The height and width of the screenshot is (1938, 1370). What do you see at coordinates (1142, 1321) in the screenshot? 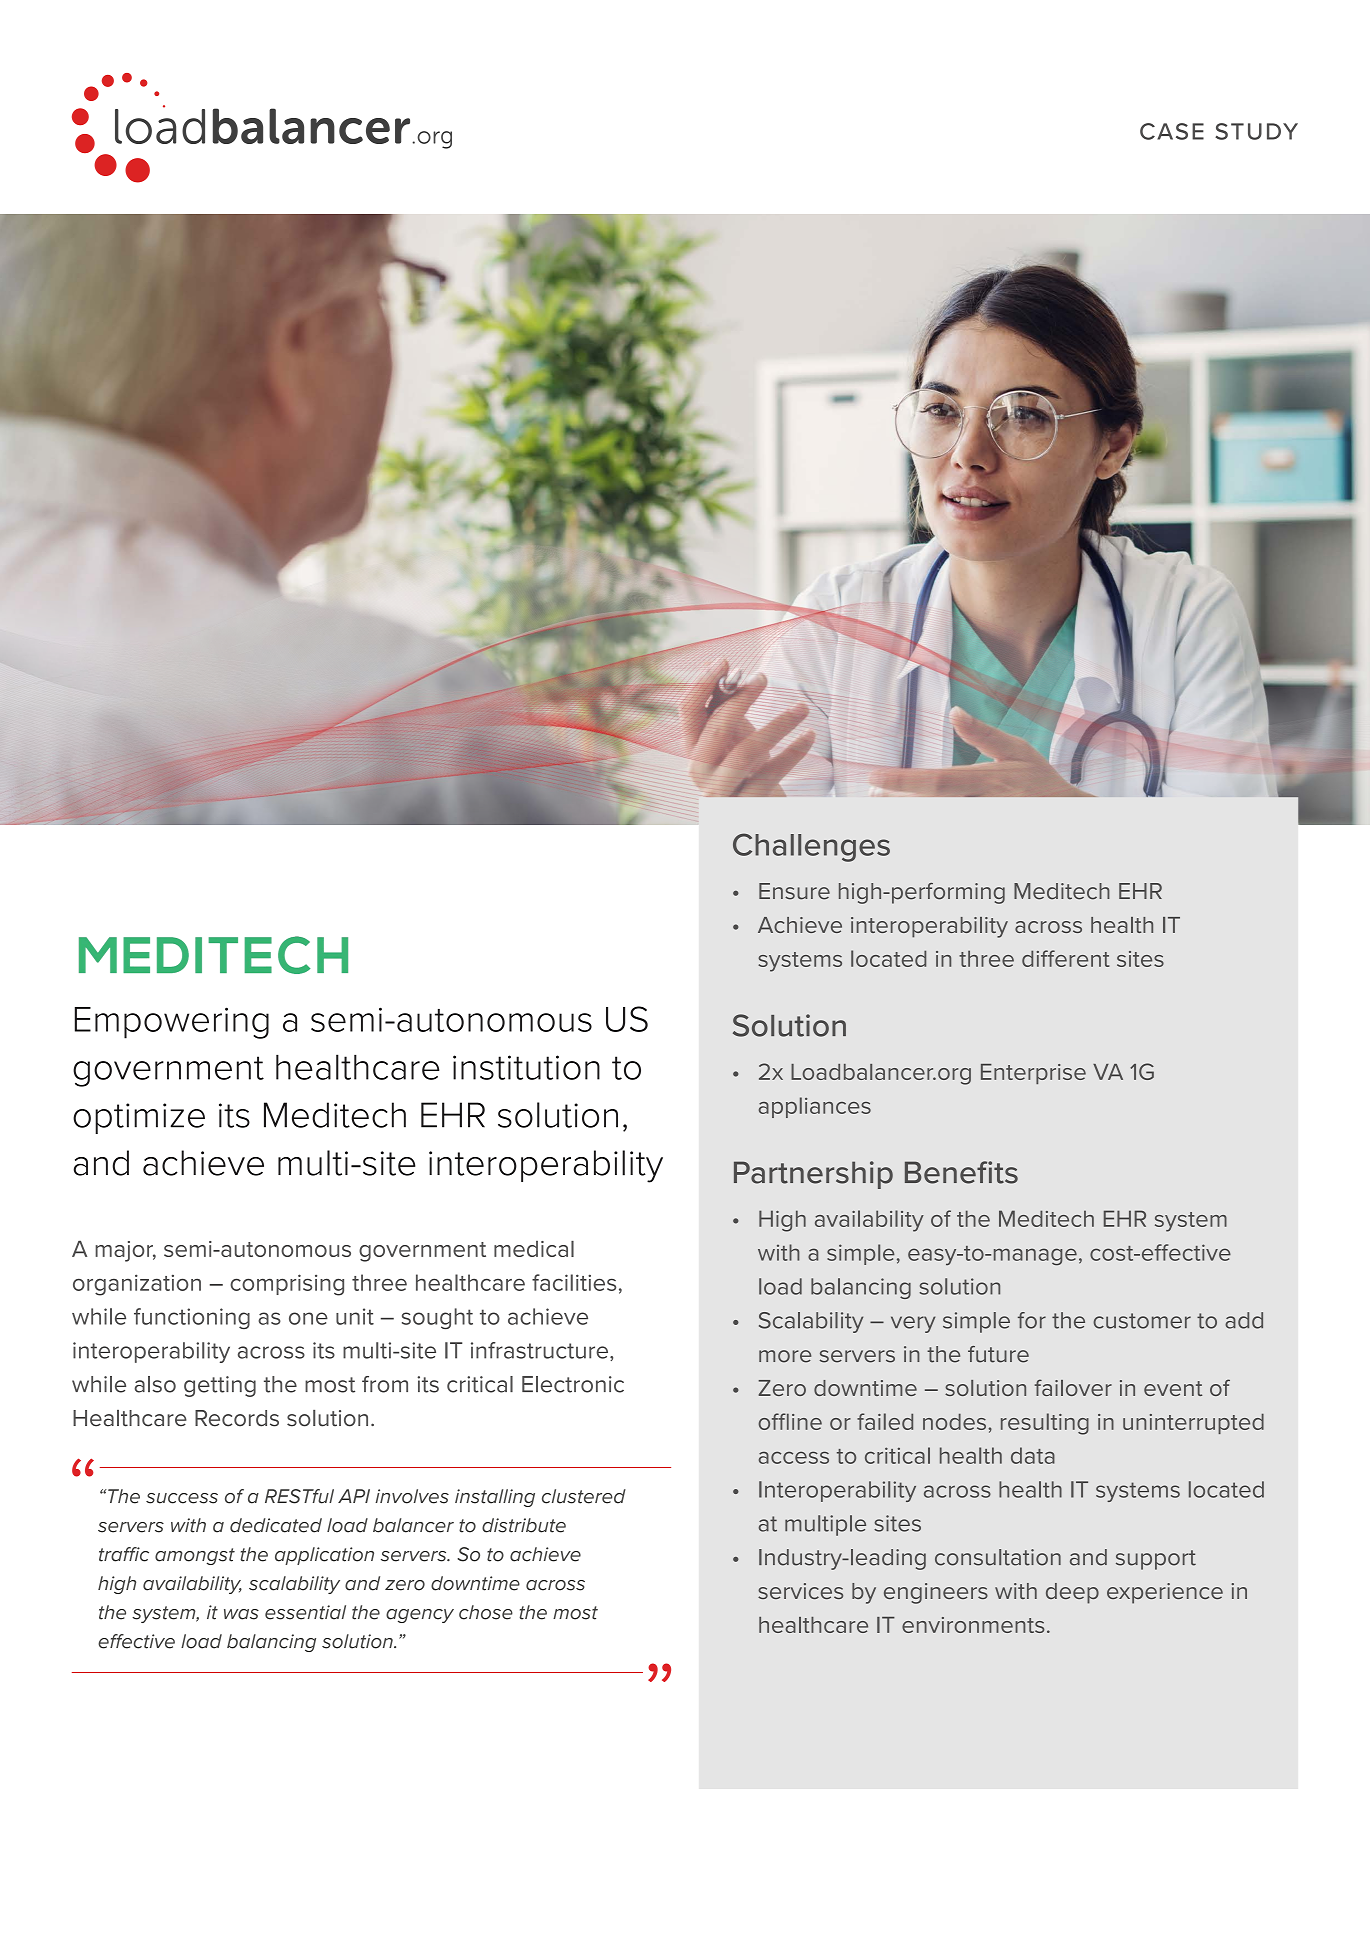
I see `customer` at bounding box center [1142, 1321].
